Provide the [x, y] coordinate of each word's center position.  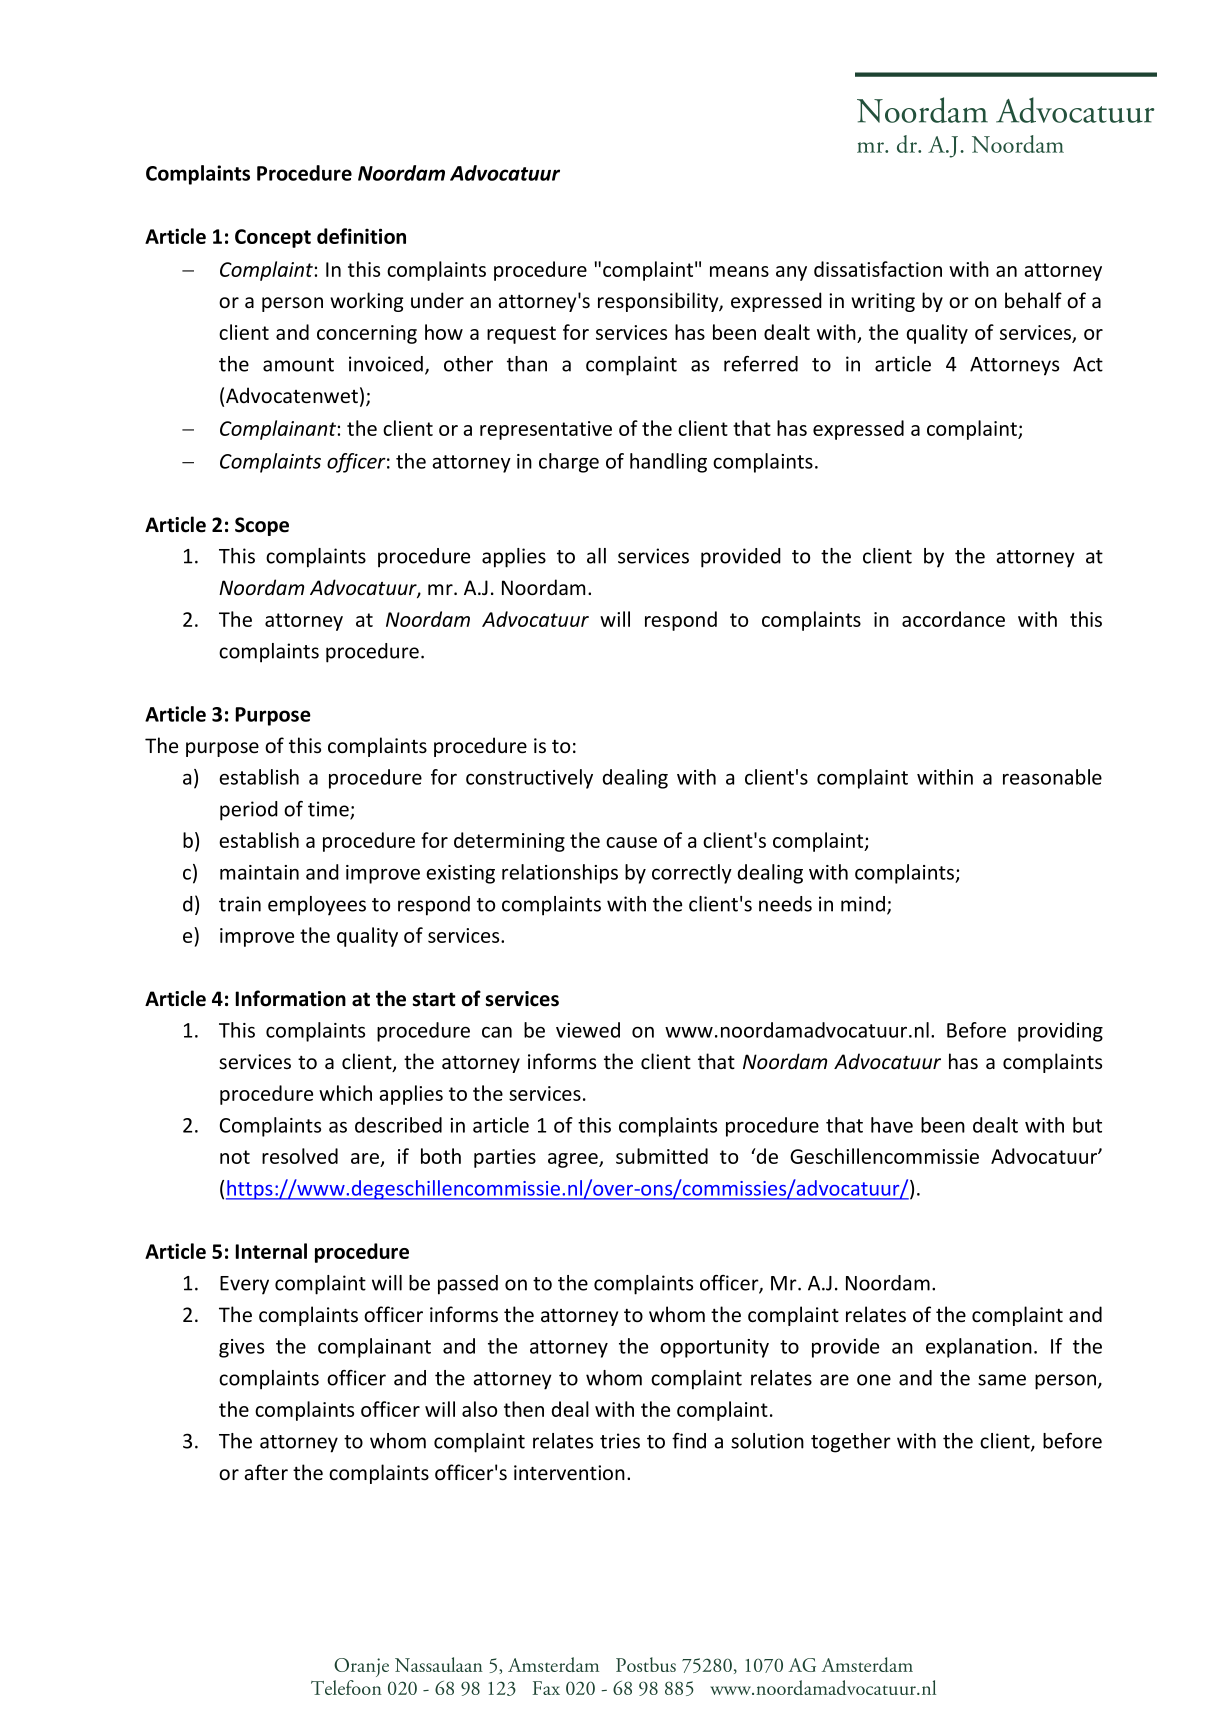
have [892, 1125]
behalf [1033, 300]
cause [631, 842]
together [851, 1443]
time [329, 810]
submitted [662, 1156]
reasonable [1052, 777]
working [366, 302]
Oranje [361, 1667]
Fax [546, 1688]
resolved [300, 1156]
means [739, 271]
